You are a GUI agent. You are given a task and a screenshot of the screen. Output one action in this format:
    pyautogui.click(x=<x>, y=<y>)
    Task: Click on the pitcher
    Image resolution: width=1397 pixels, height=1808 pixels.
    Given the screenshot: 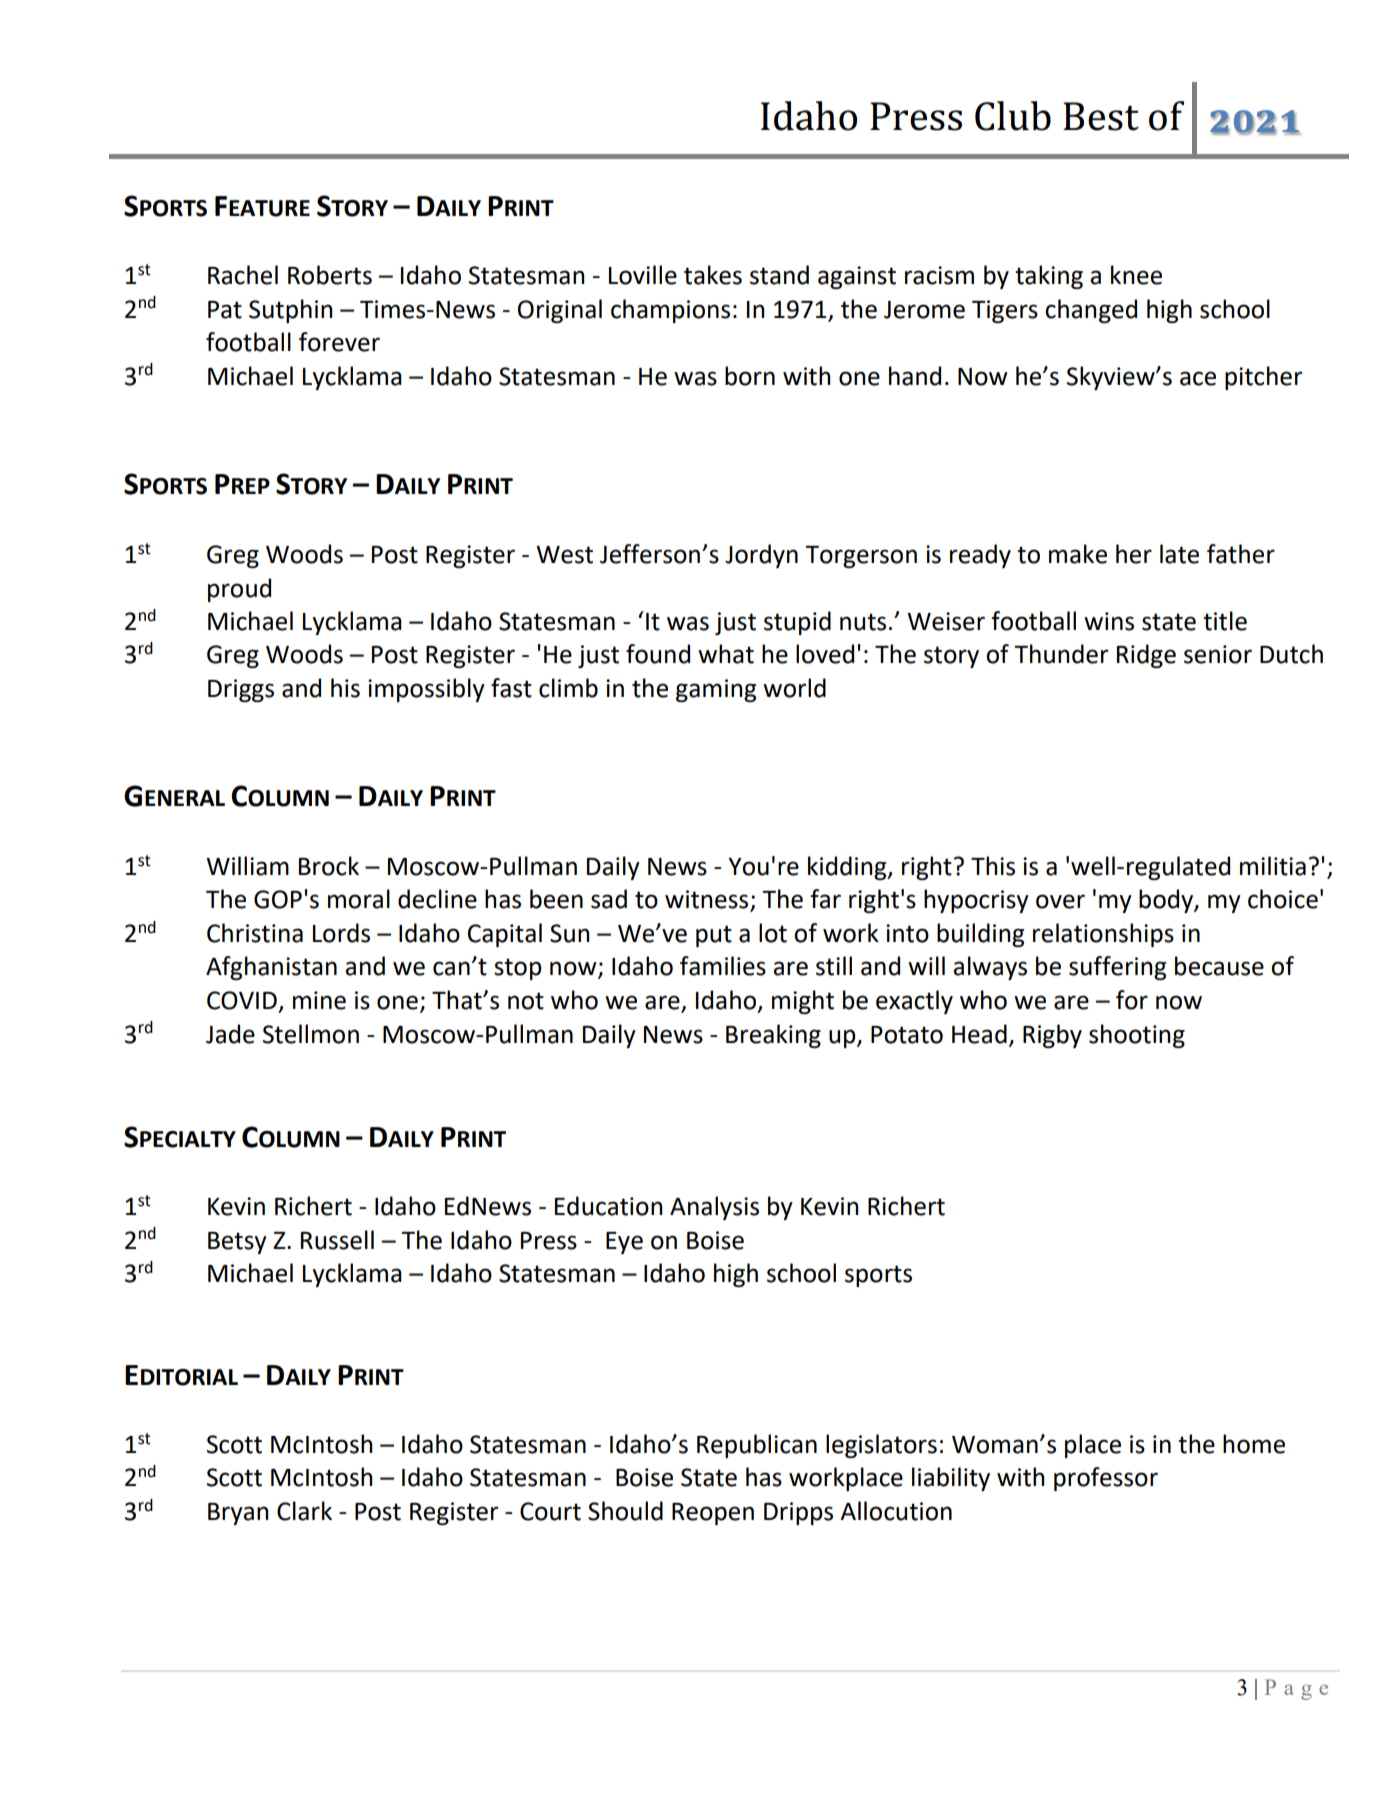 What is the action you would take?
    pyautogui.click(x=1263, y=378)
